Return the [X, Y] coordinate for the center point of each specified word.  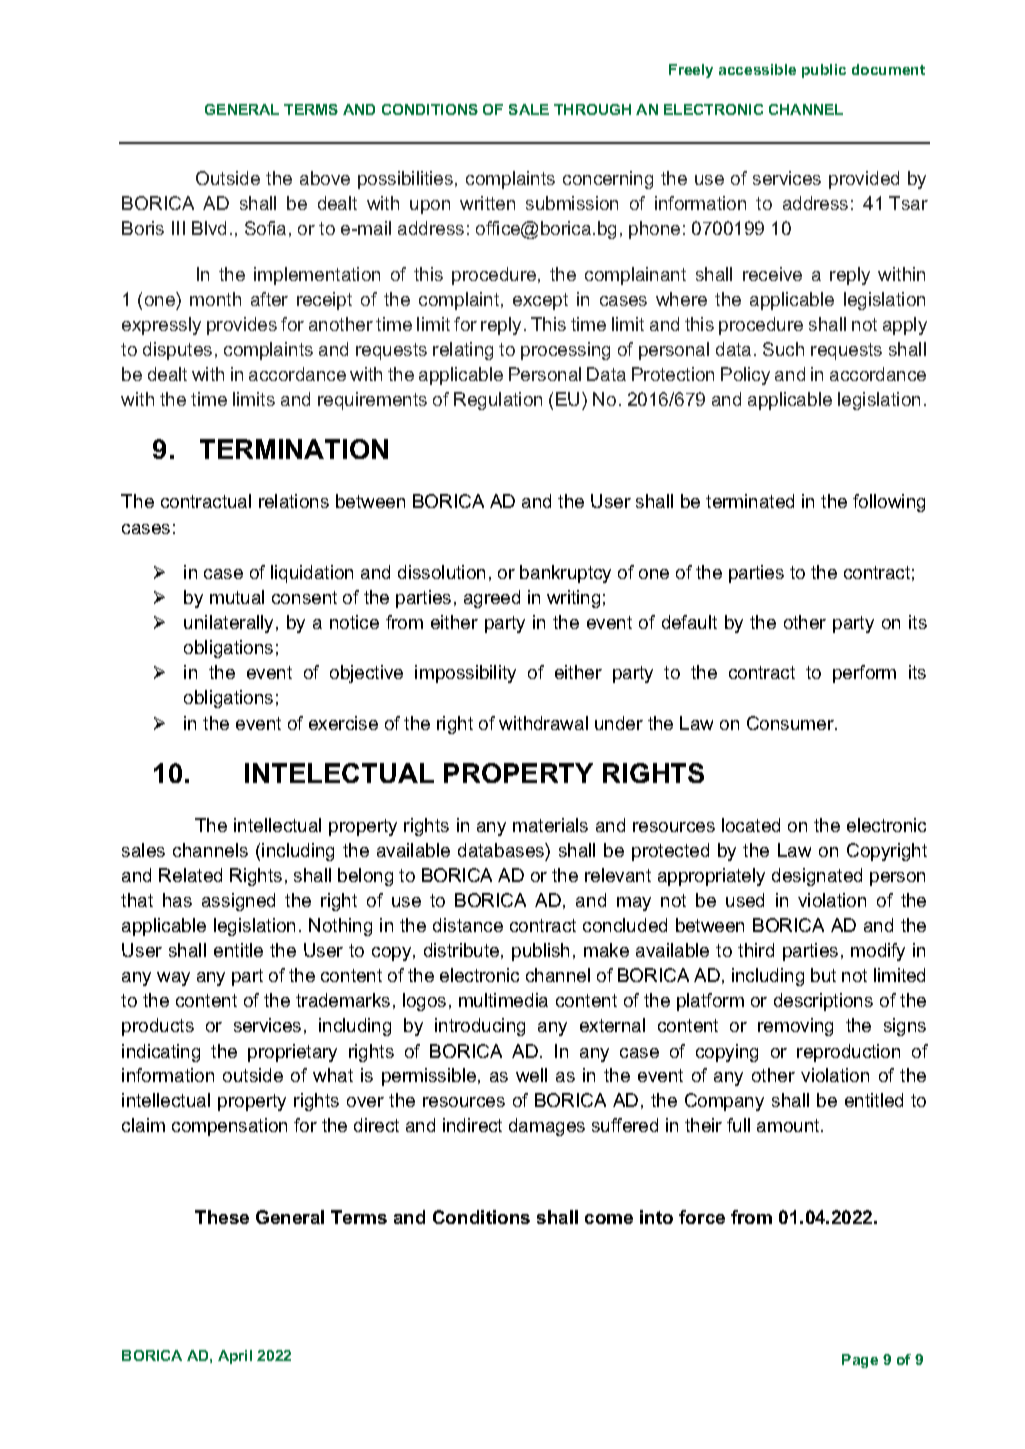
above [325, 178]
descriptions [823, 1002]
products [158, 1027]
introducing [480, 1027]
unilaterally [230, 624]
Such [783, 349]
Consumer [791, 723]
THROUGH [592, 109]
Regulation [498, 401]
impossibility [465, 674]
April [235, 1357]
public [824, 71]
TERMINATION [294, 449]
